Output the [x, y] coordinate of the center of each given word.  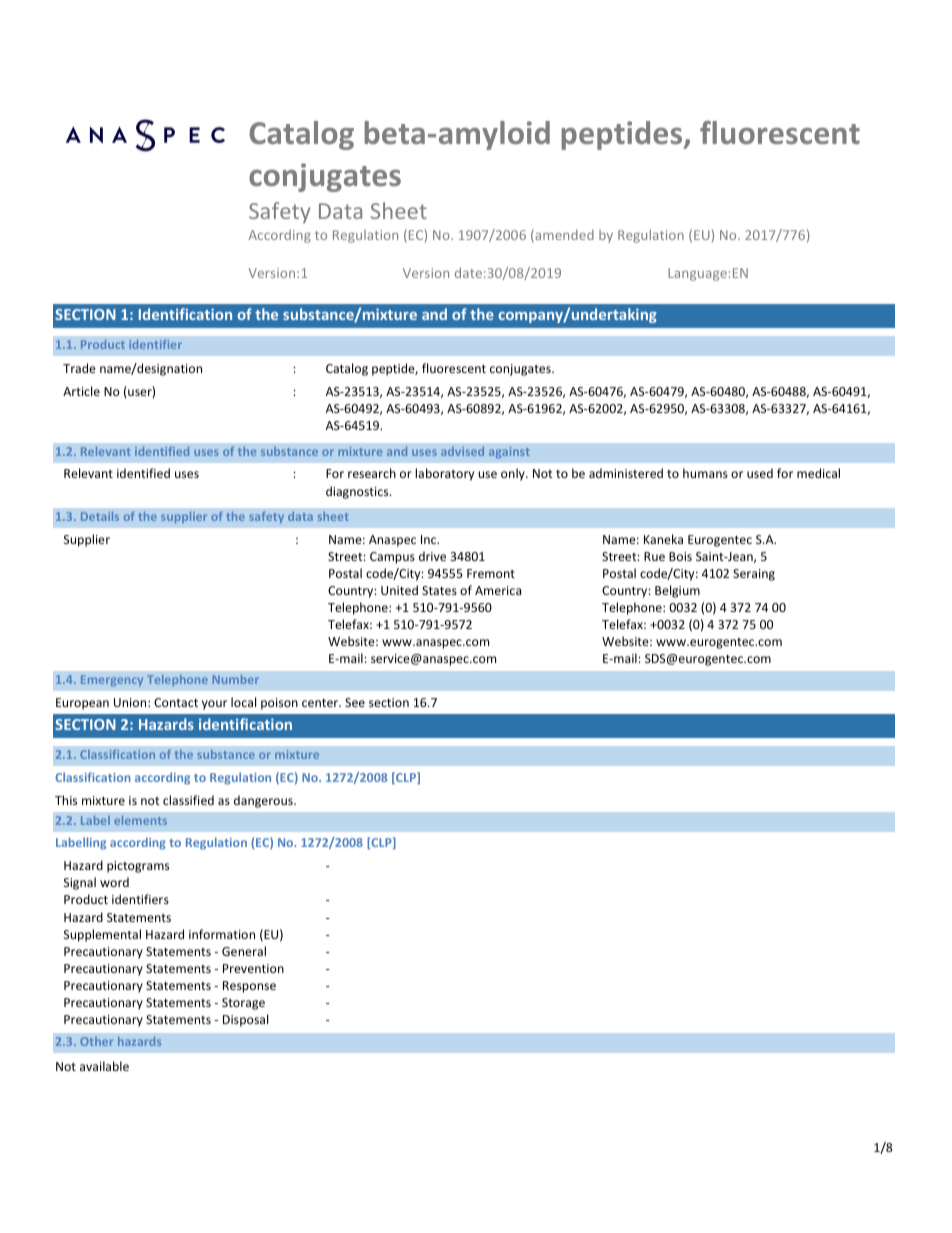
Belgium [677, 591]
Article [81, 391]
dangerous [264, 801]
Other [96, 1041]
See [355, 702]
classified [188, 800]
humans [705, 473]
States [439, 590]
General [244, 951]
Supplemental [102, 935]
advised [462, 451]
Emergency [112, 680]
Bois [680, 556]
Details [100, 516]
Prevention [253, 968]
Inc [430, 539]
